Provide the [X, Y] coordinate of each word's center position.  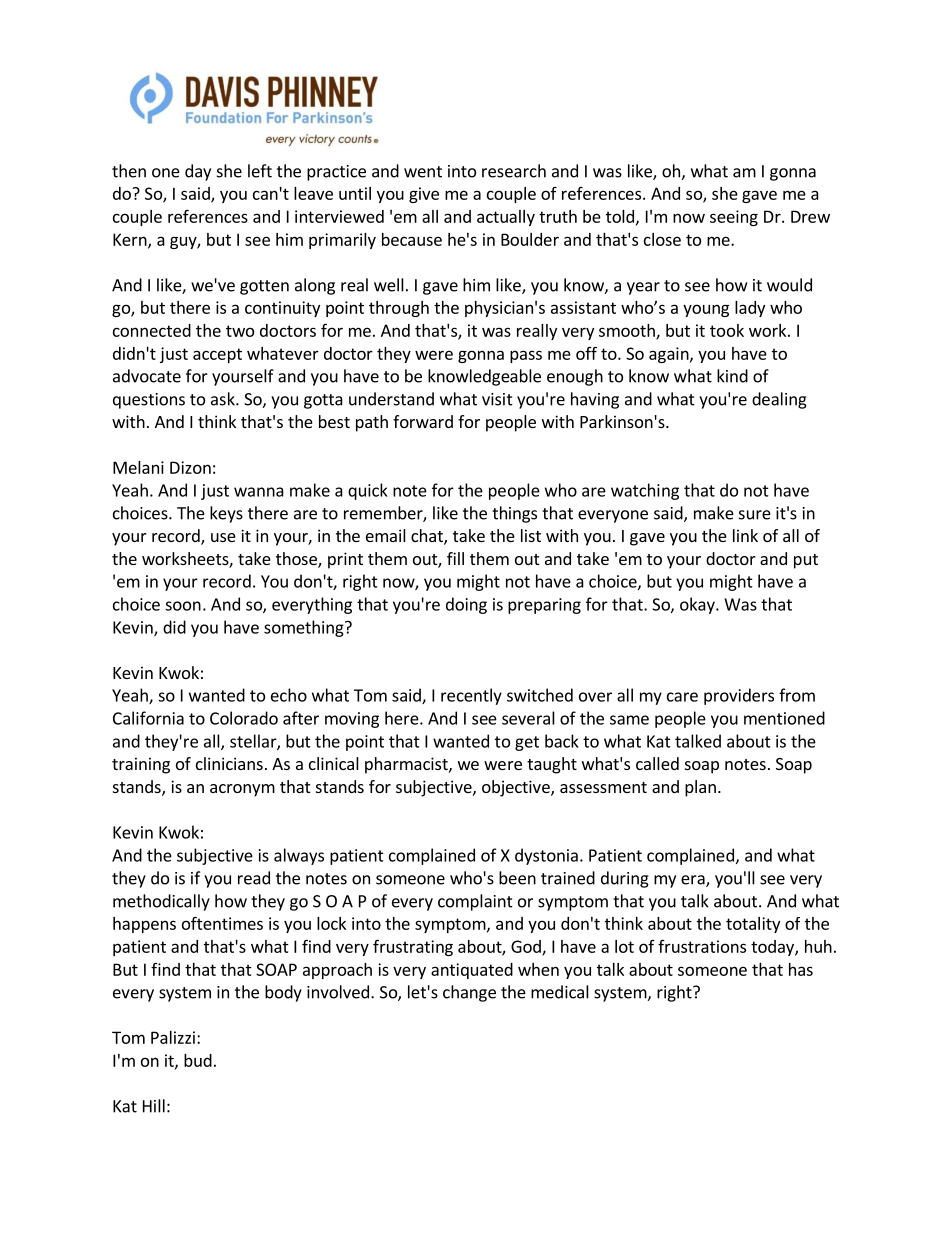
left [260, 171]
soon [183, 606]
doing [466, 605]
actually [506, 218]
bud [198, 1060]
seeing [734, 218]
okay [698, 605]
